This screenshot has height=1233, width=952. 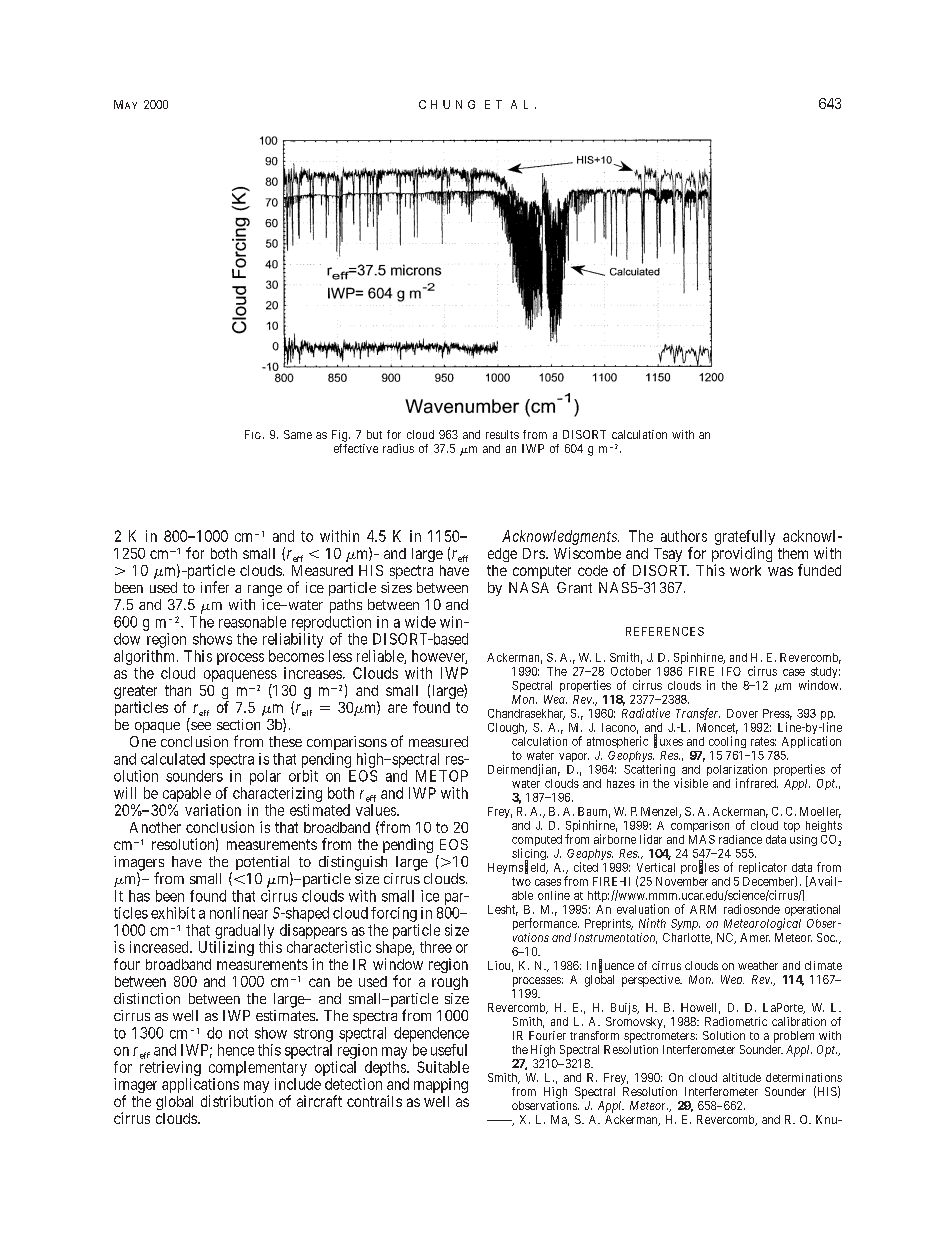 What do you see at coordinates (449, 1050) in the screenshot?
I see `useful` at bounding box center [449, 1050].
